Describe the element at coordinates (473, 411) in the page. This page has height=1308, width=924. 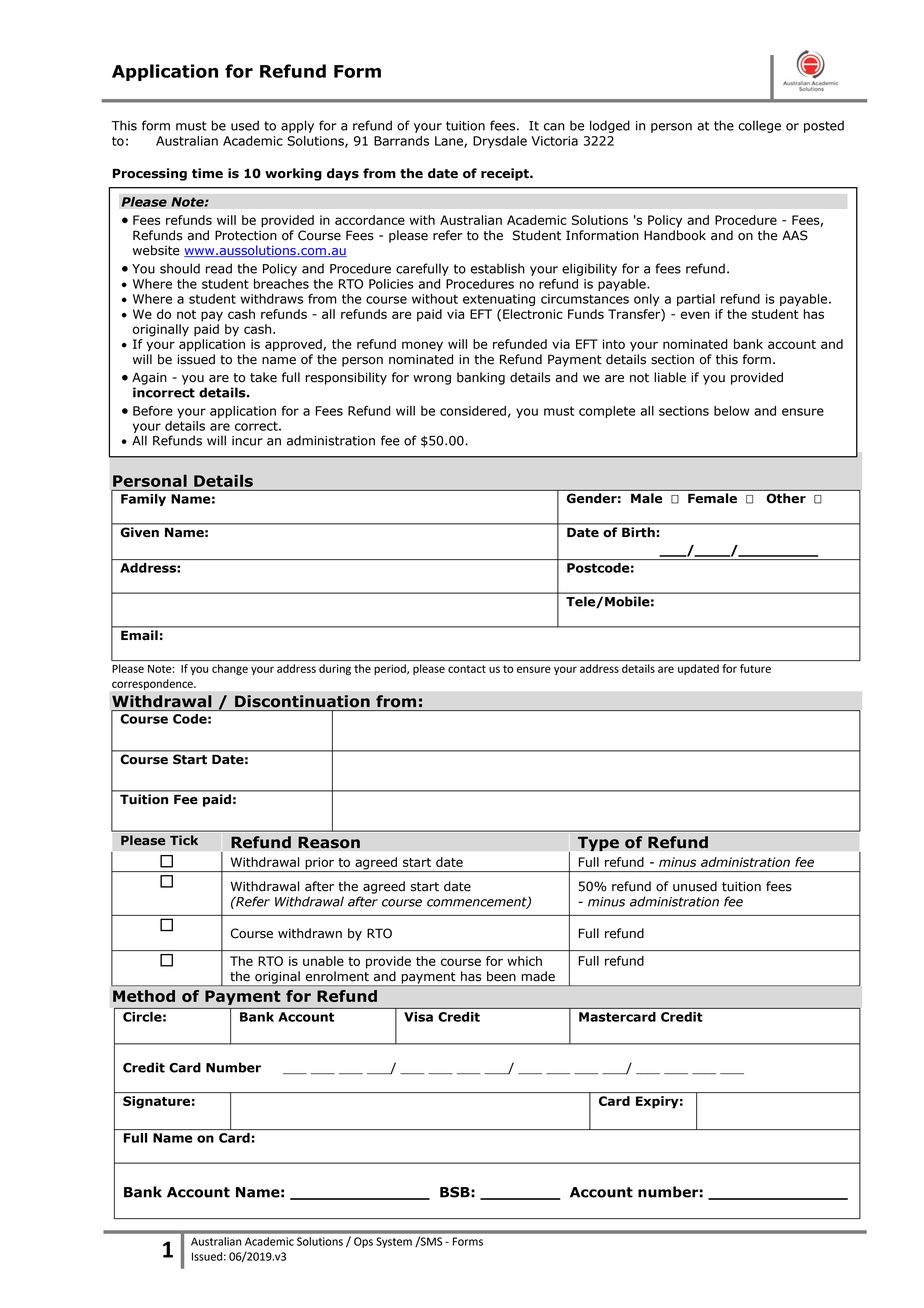
I see `considered` at that location.
